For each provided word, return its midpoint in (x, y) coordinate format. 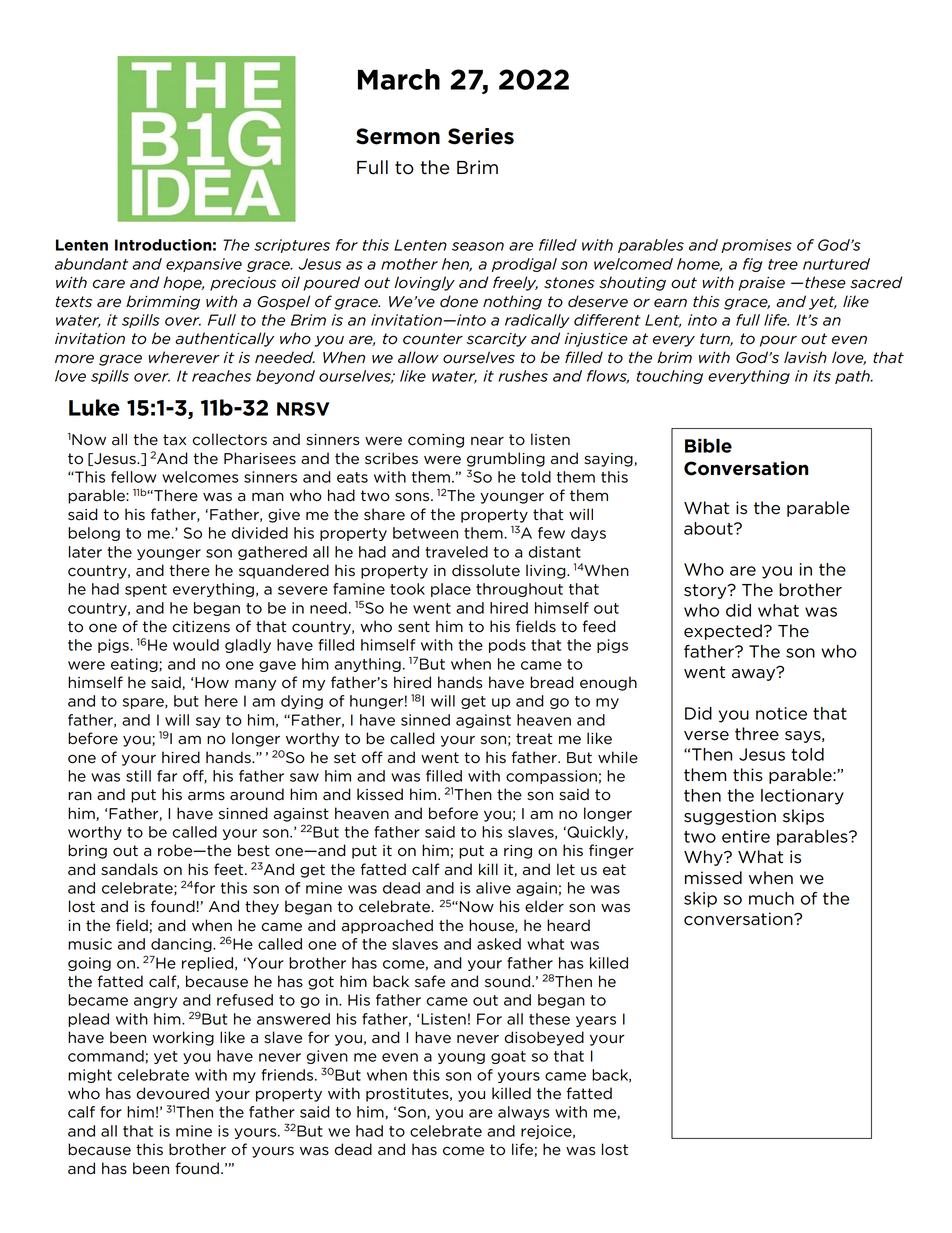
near (487, 441)
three (757, 734)
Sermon (398, 136)
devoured (173, 1093)
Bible (708, 445)
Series (481, 136)
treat (534, 739)
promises (756, 246)
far (167, 776)
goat (508, 1057)
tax (174, 440)
